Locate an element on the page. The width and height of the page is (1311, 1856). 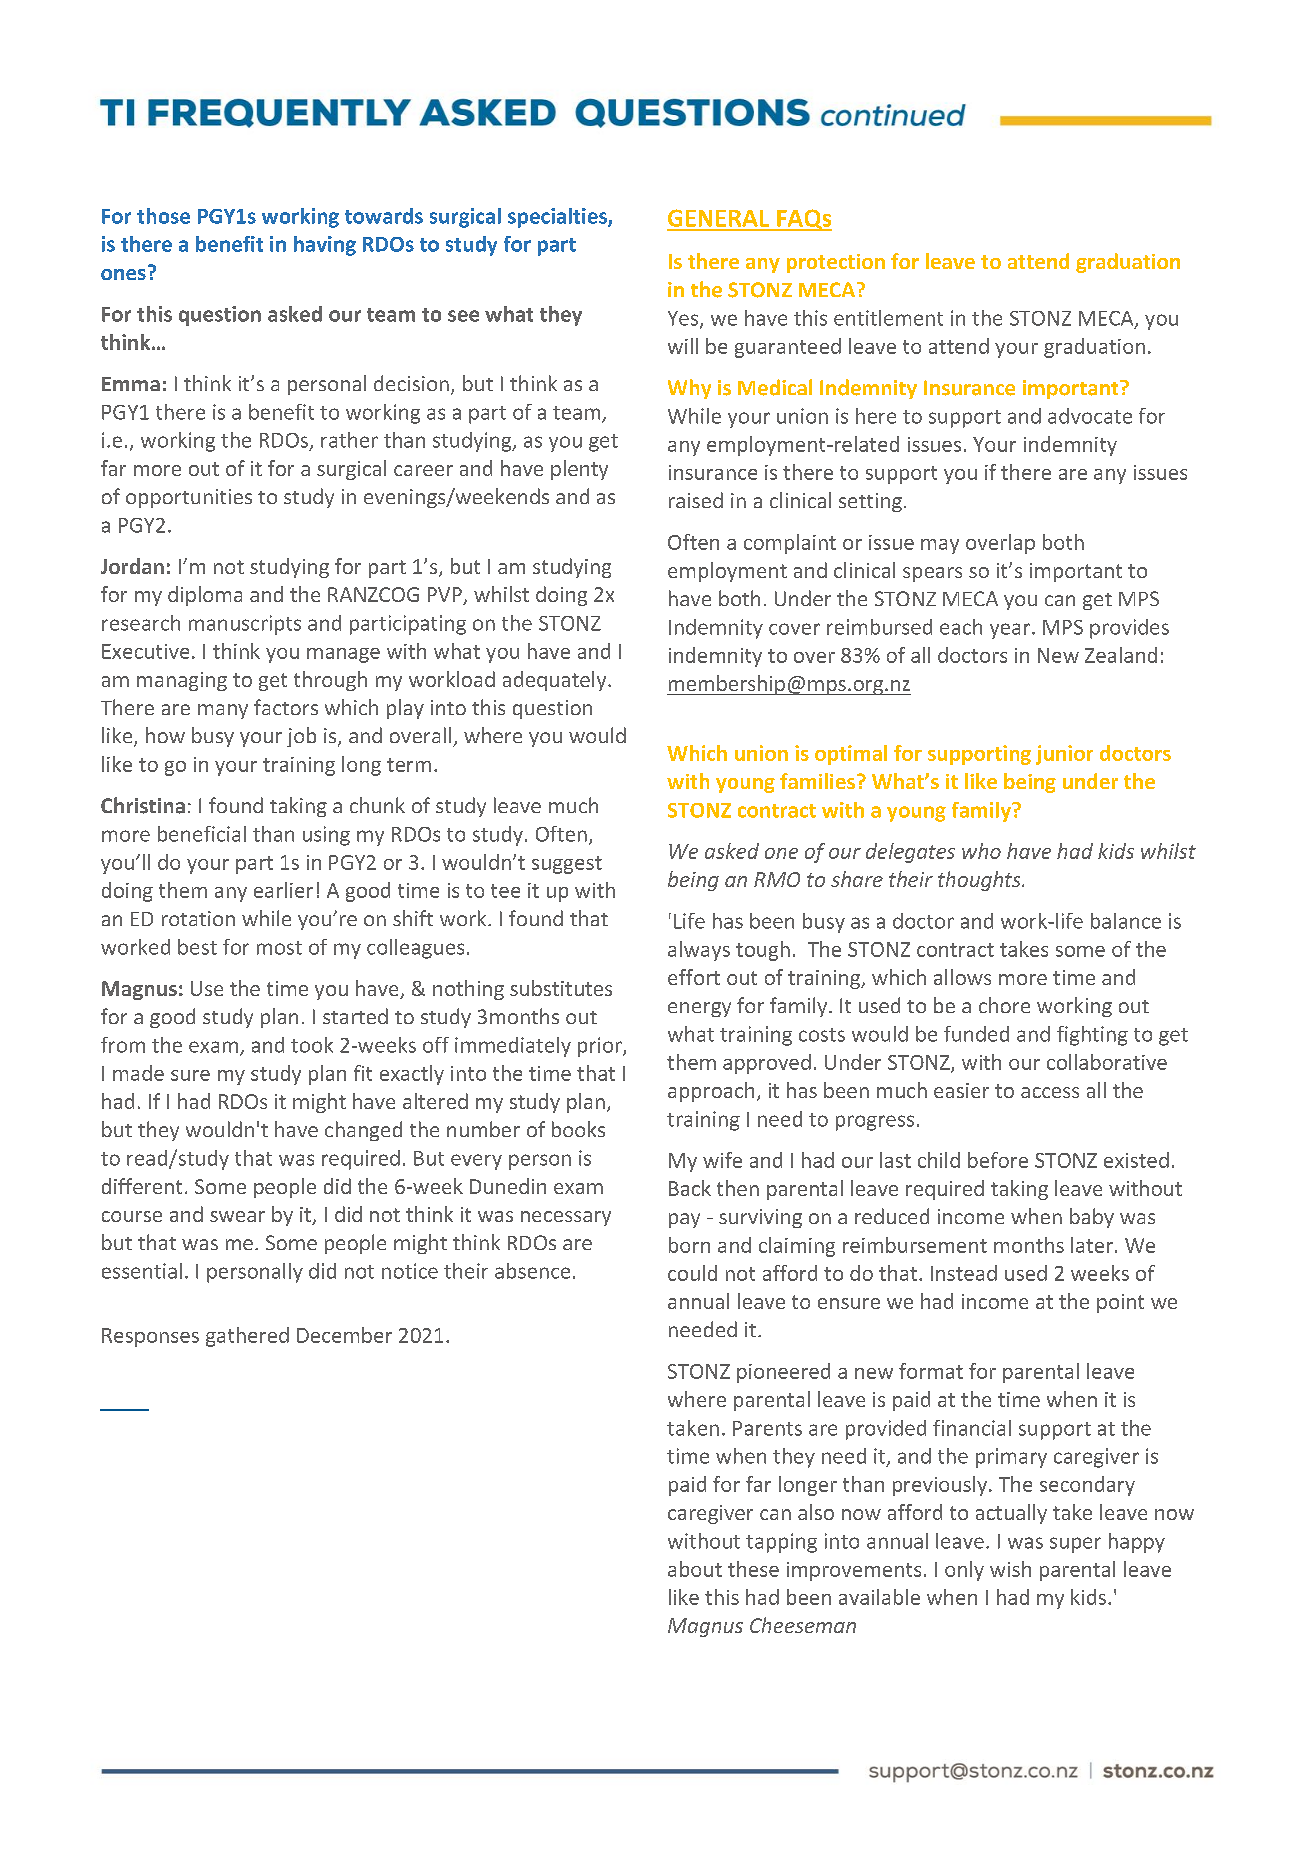
raised is located at coordinates (696, 500).
